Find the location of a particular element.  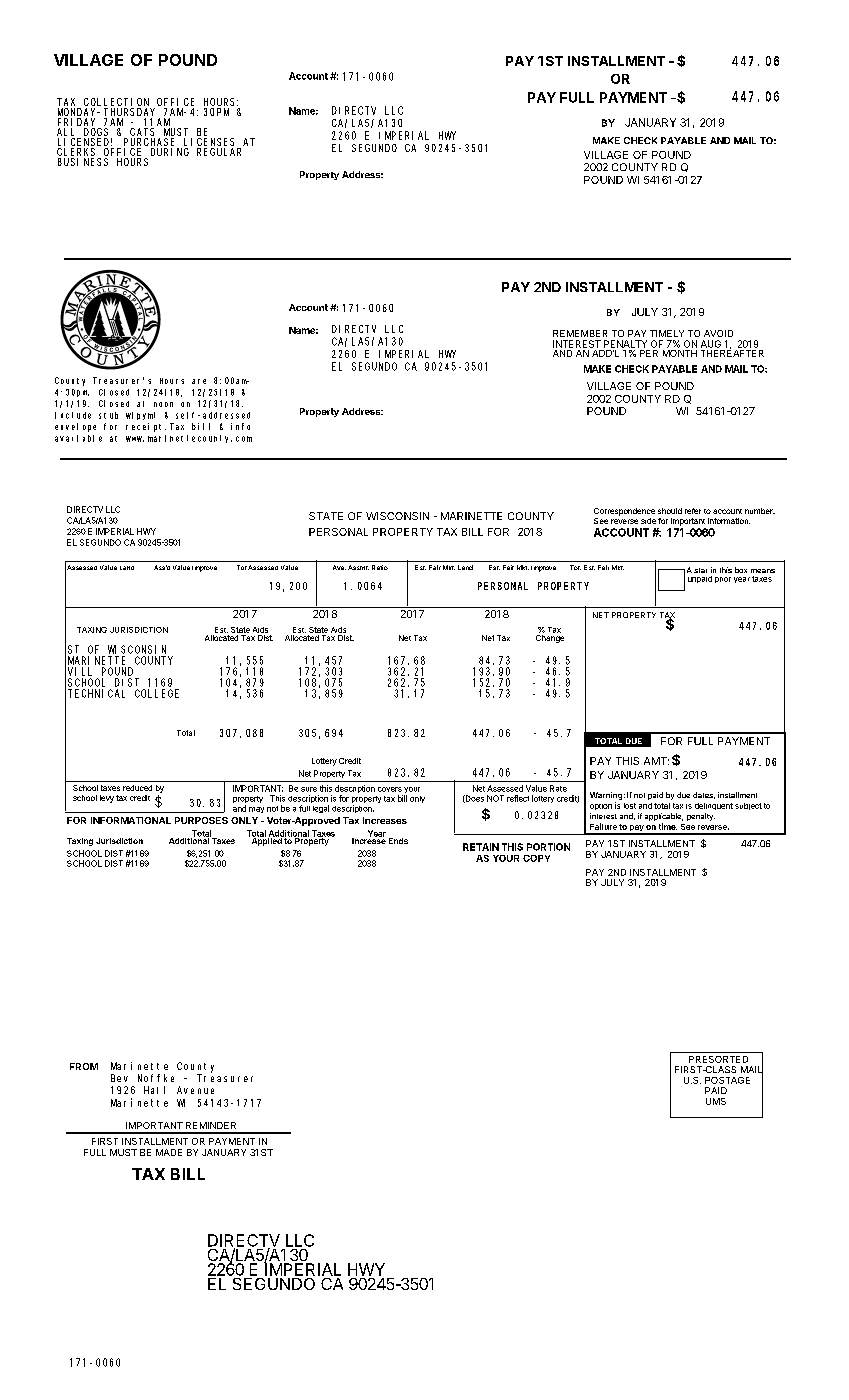

AVOID is located at coordinates (718, 333).
